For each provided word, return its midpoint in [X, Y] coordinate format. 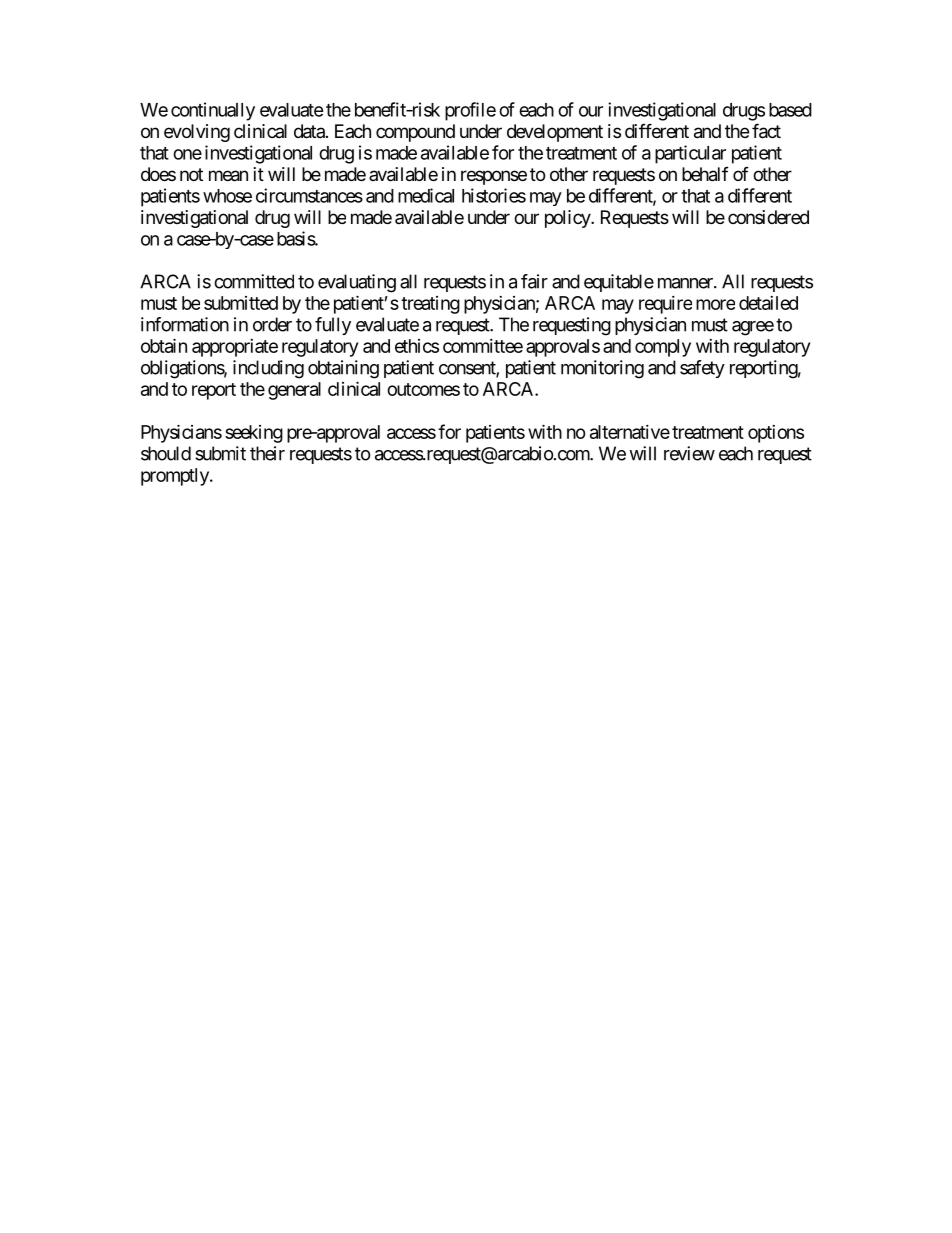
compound [415, 133]
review [689, 453]
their [267, 453]
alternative [630, 432]
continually [213, 111]
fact [766, 131]
